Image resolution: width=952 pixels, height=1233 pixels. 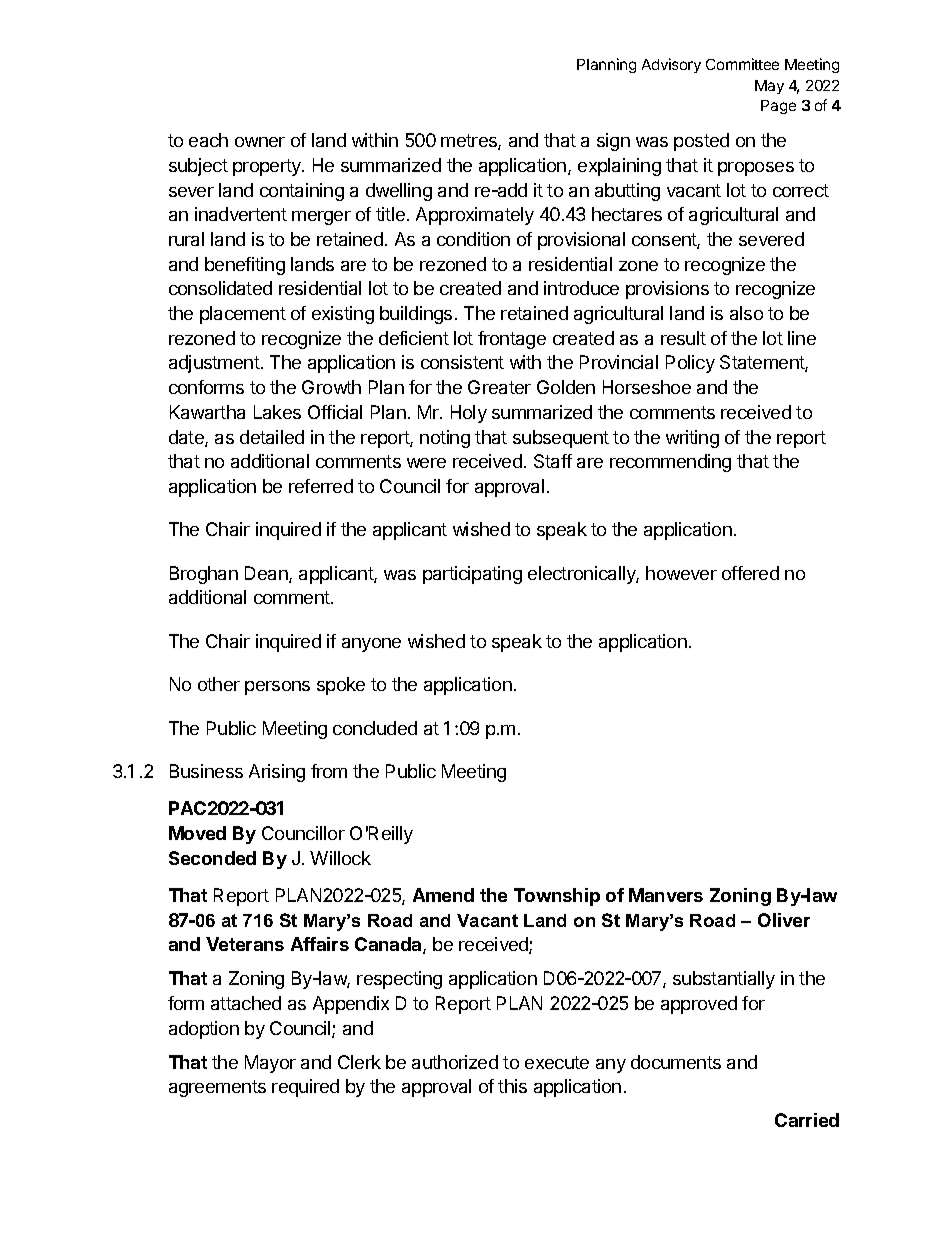 I want to click on this, so click(x=512, y=1086).
